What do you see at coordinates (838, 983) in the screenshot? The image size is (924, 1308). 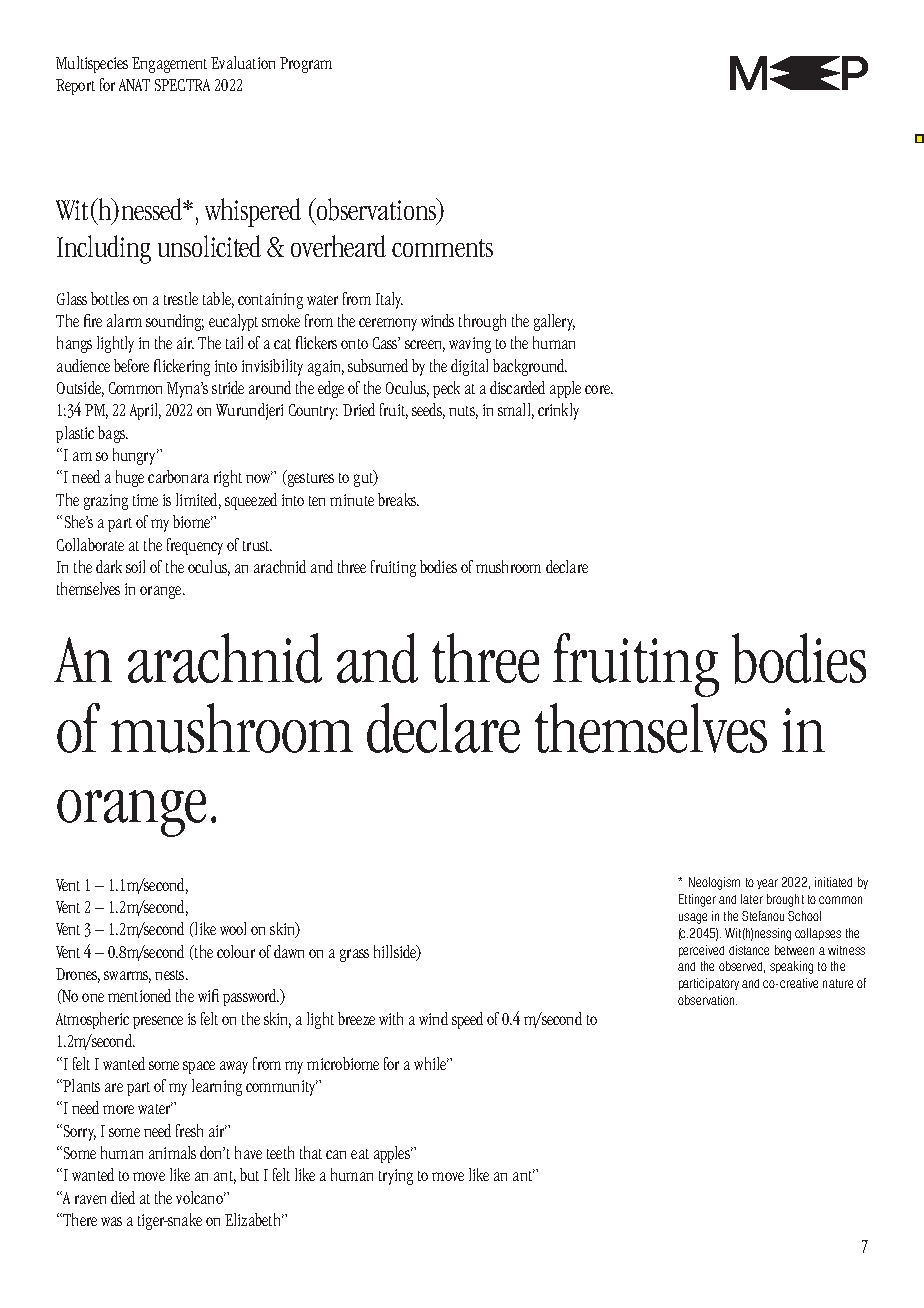 I see `nature` at bounding box center [838, 983].
